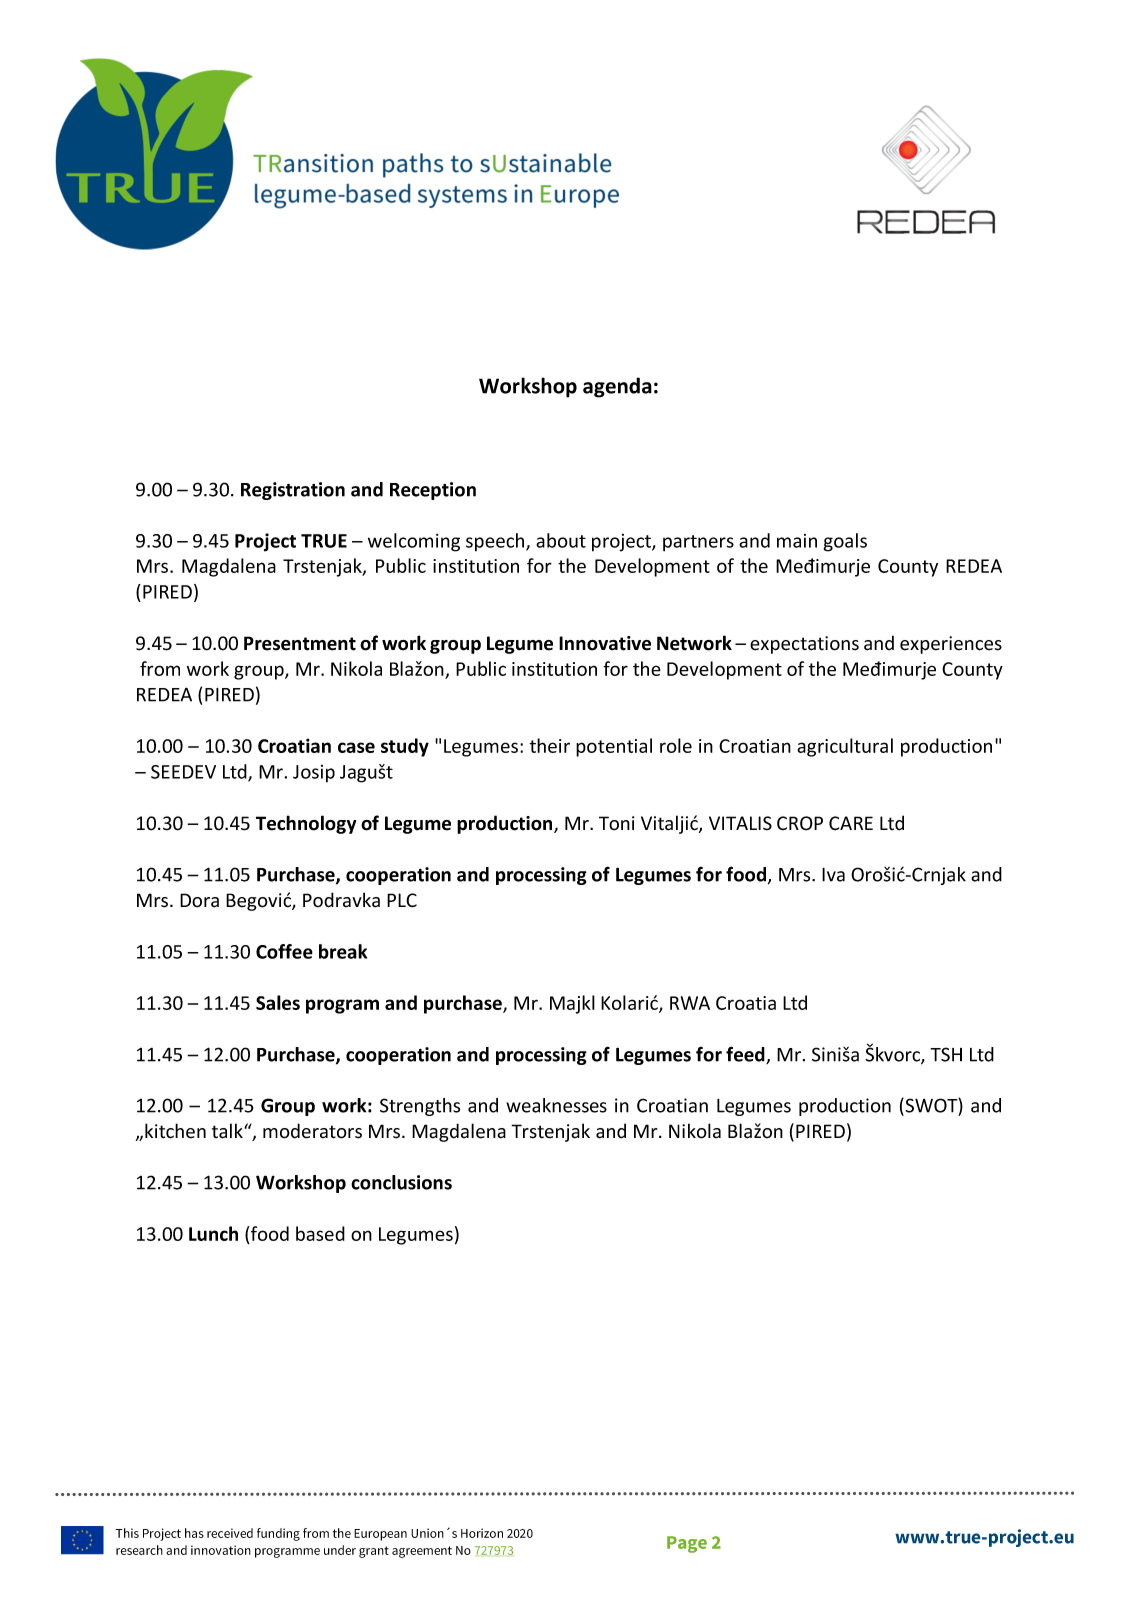 The image size is (1138, 1610). I want to click on RWA, so click(690, 1003).
